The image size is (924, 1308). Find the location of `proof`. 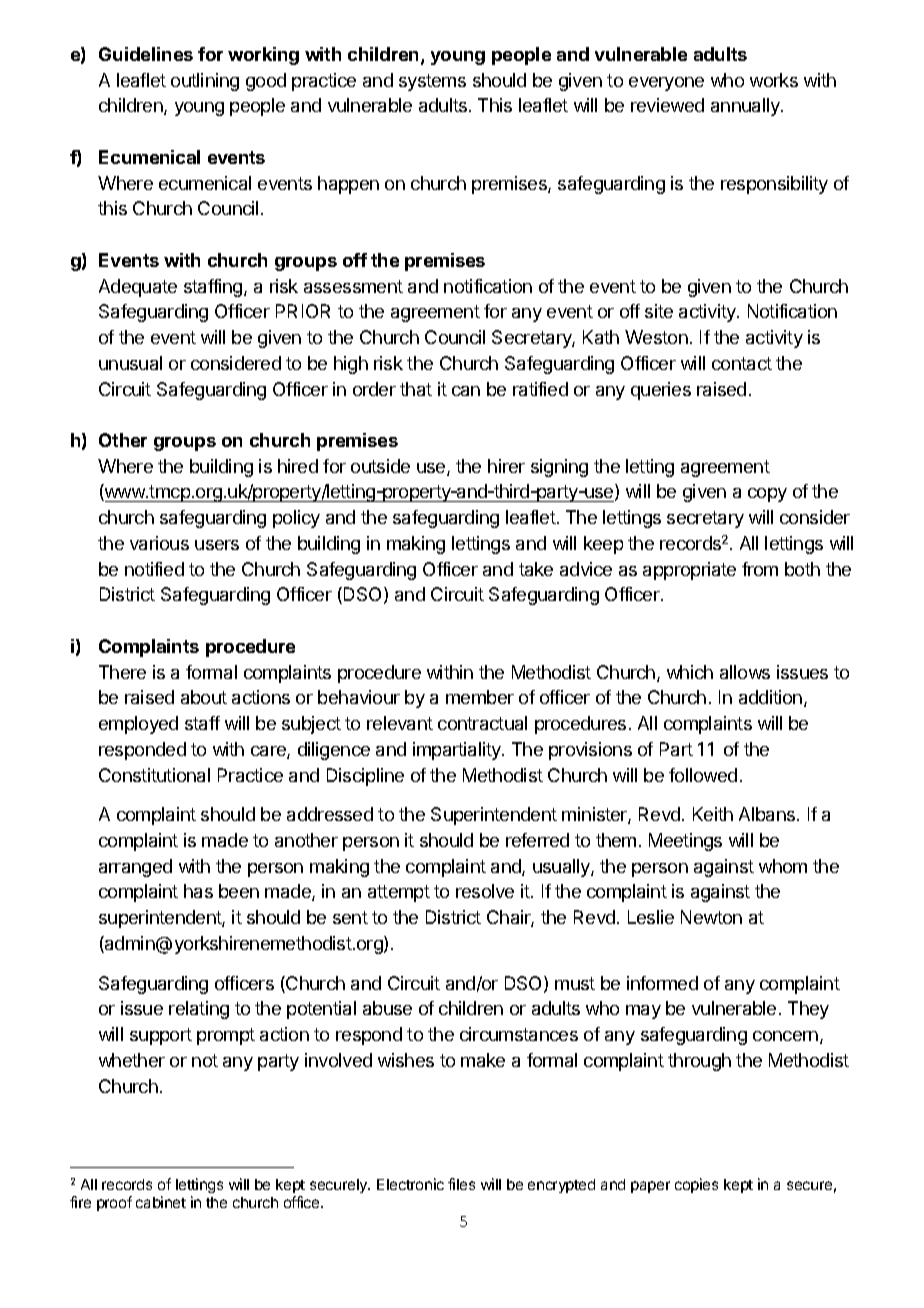

proof is located at coordinates (114, 1203).
